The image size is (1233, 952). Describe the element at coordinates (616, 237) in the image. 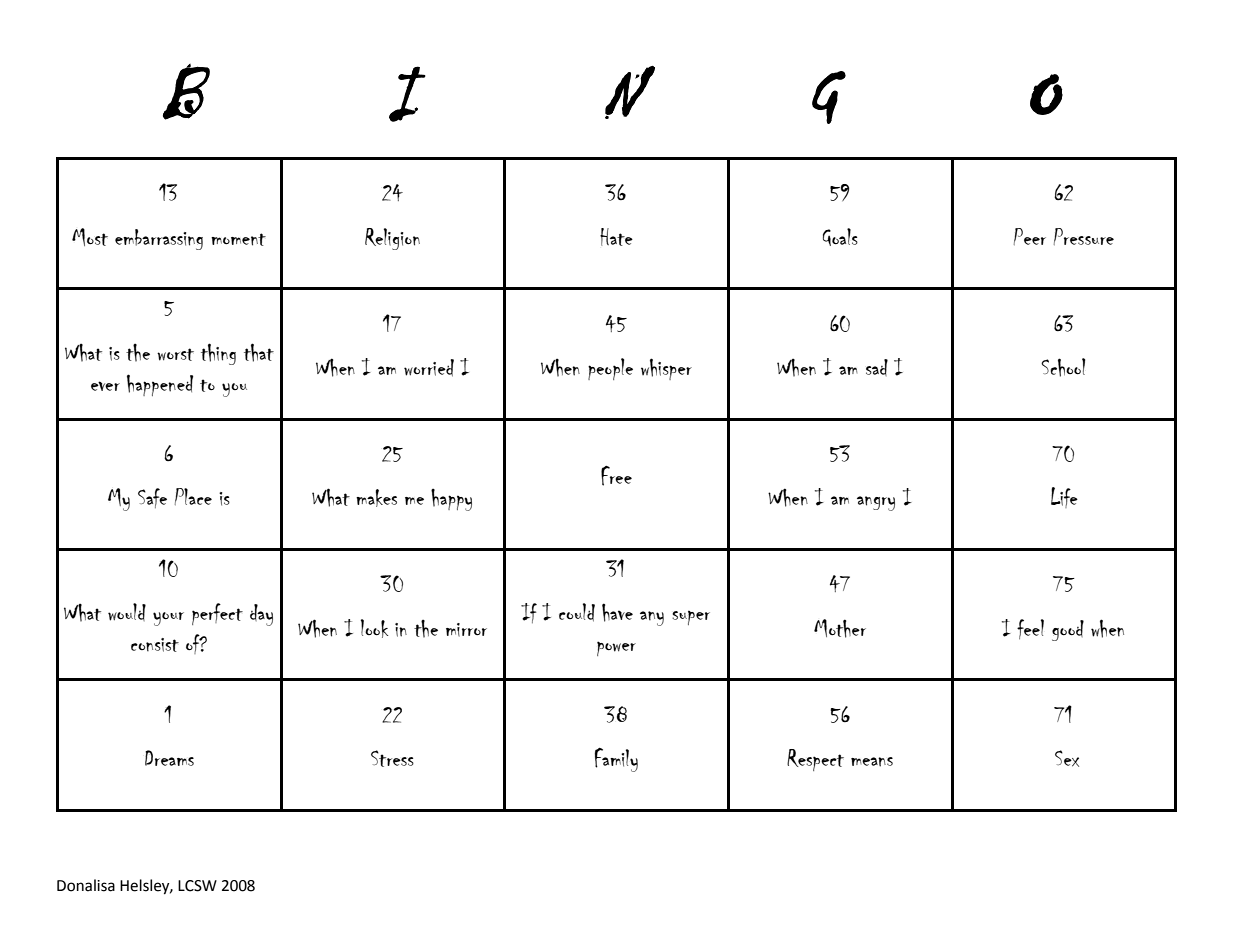

I see `Hate` at that location.
